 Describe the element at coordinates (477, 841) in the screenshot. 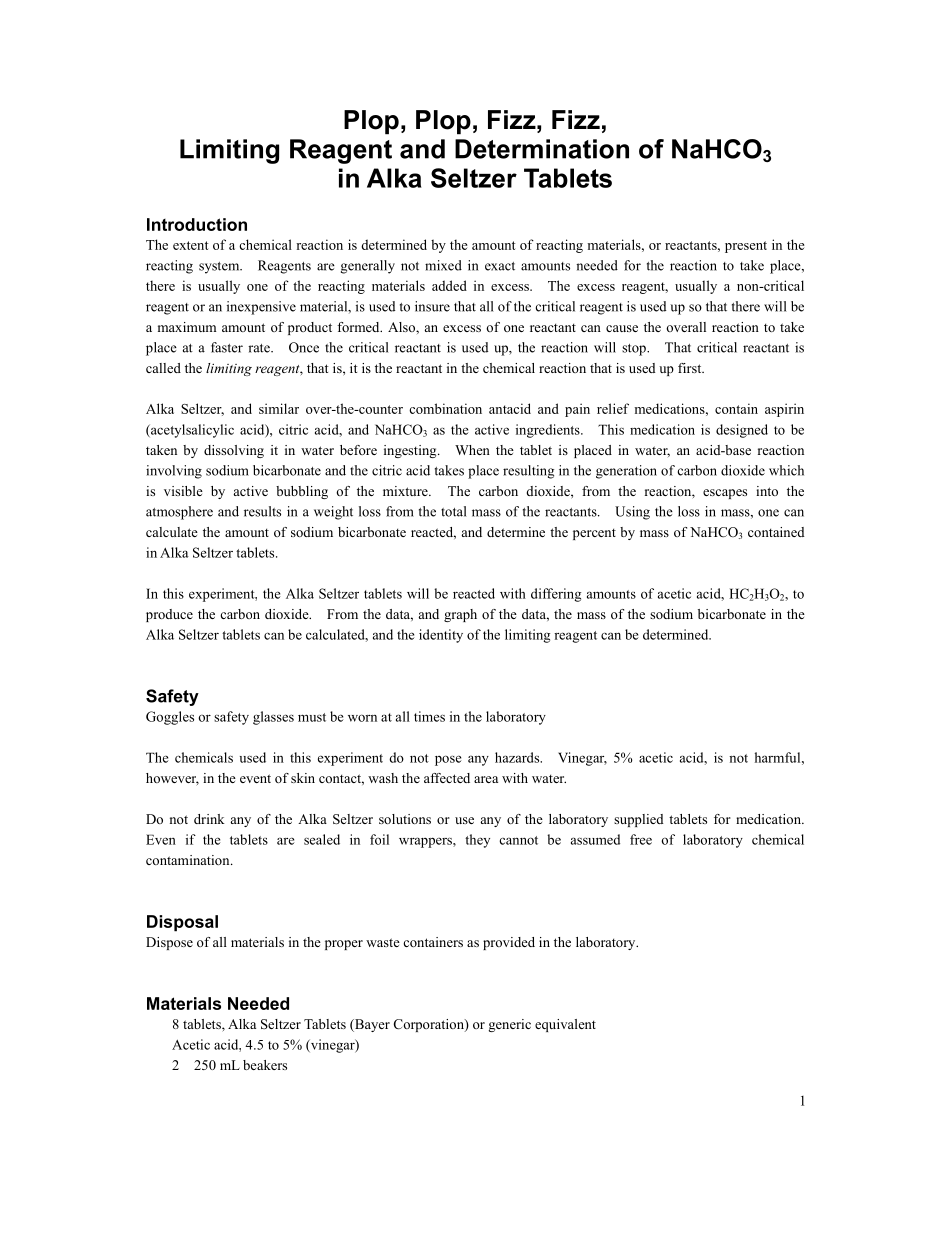

I see `they` at that location.
